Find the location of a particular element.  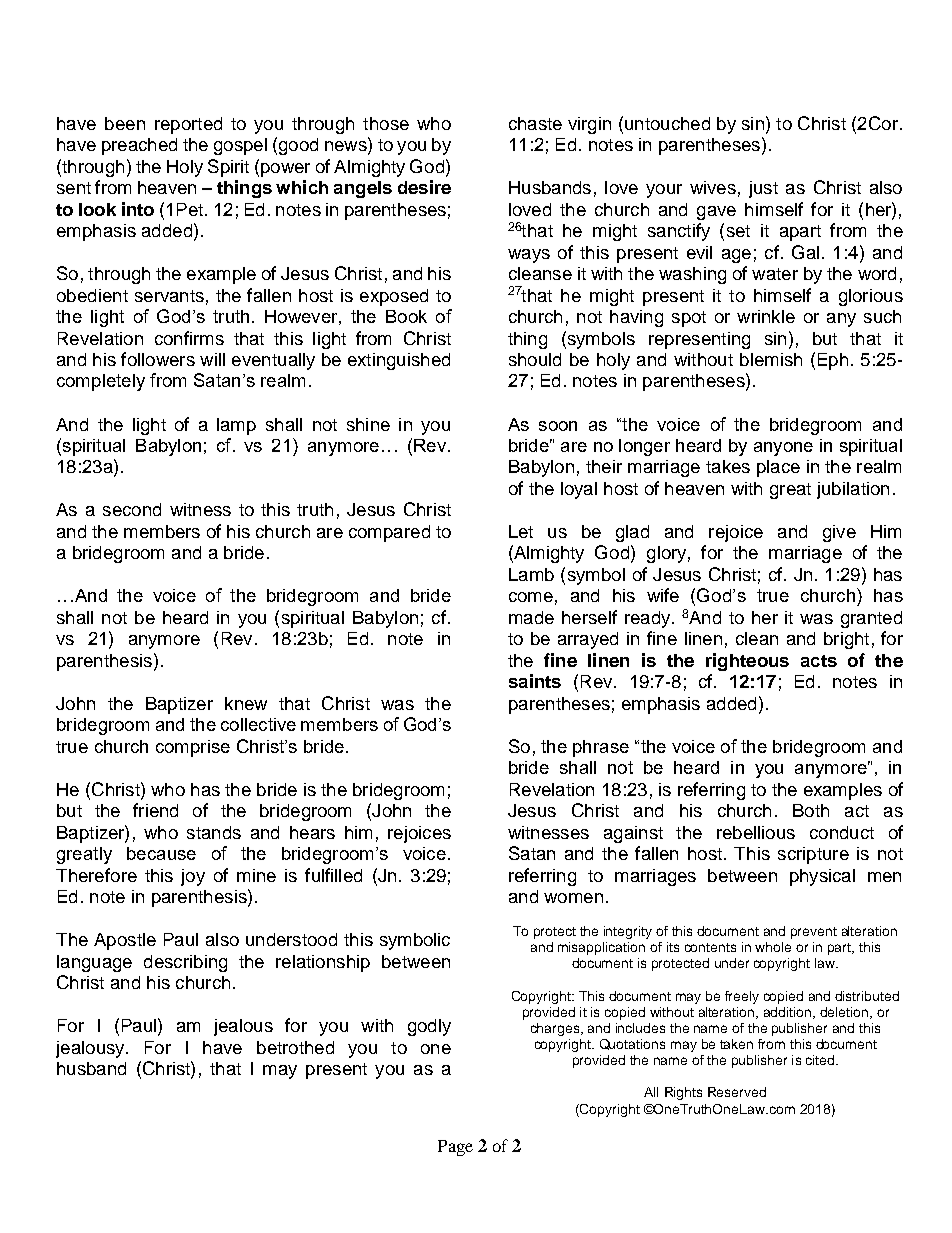

should is located at coordinates (535, 359).
